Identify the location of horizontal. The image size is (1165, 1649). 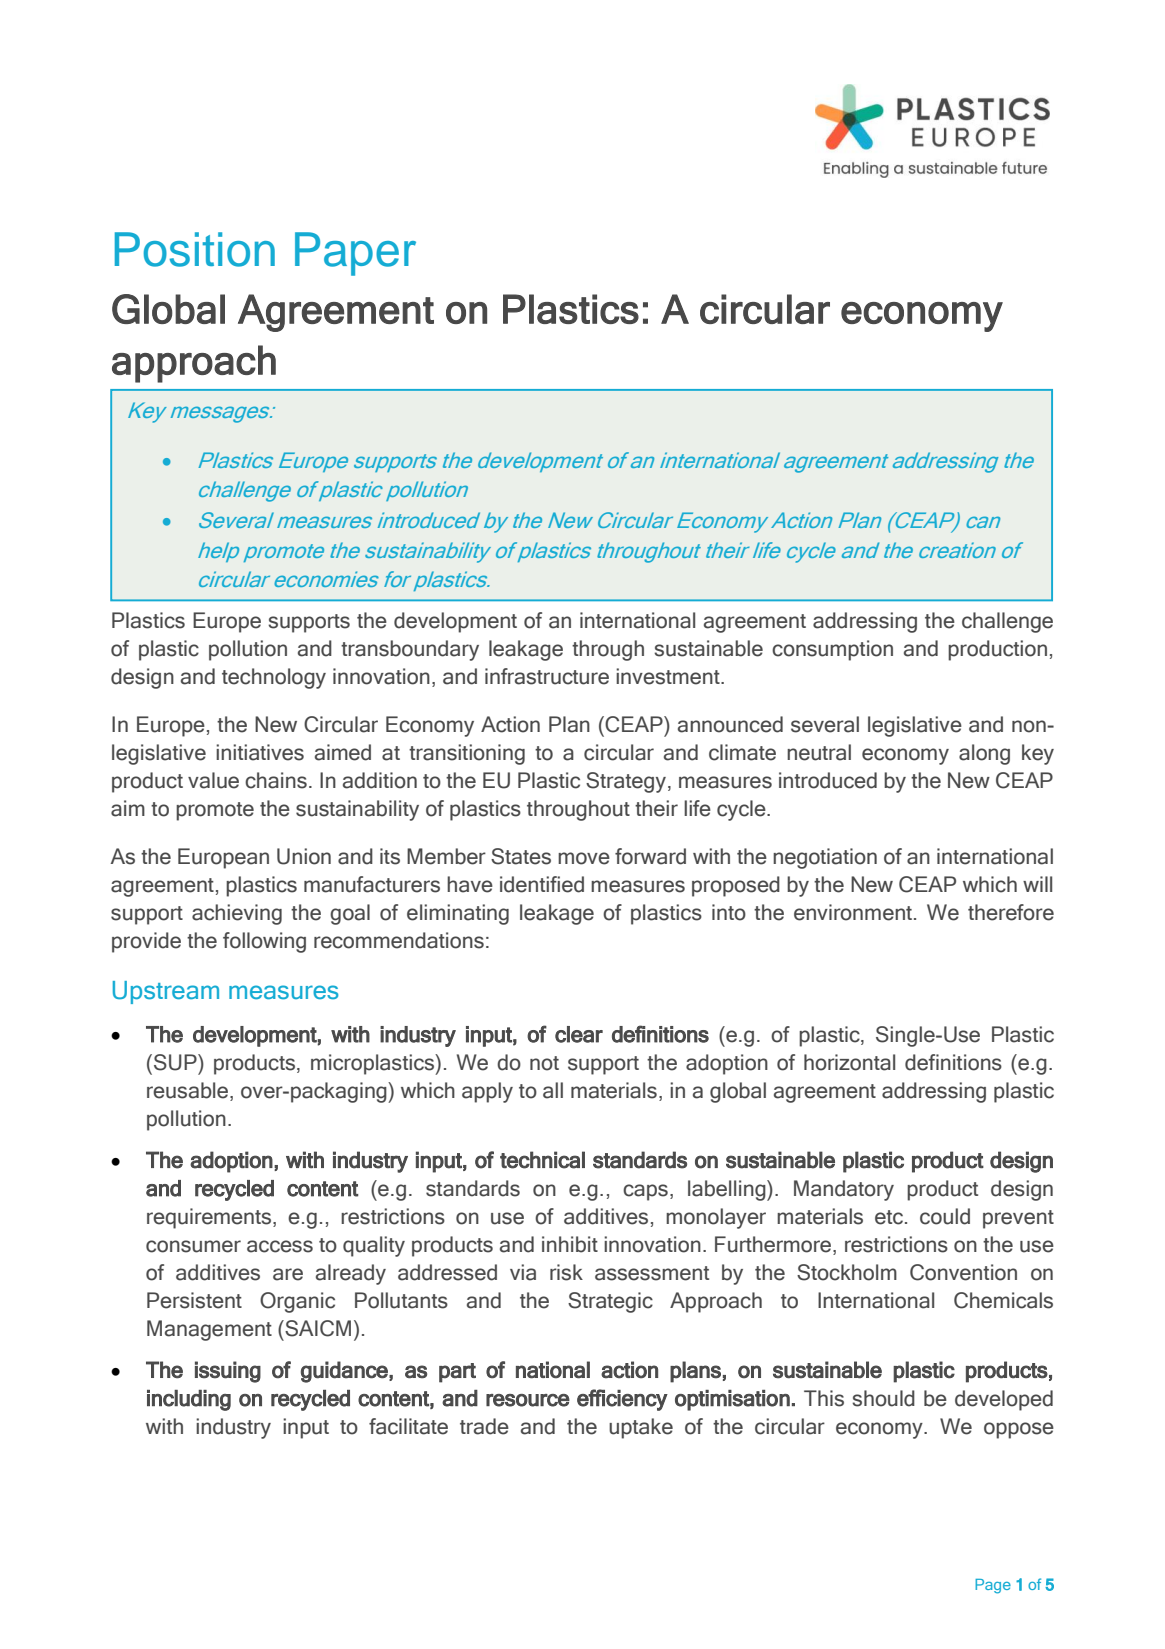
(849, 1062).
